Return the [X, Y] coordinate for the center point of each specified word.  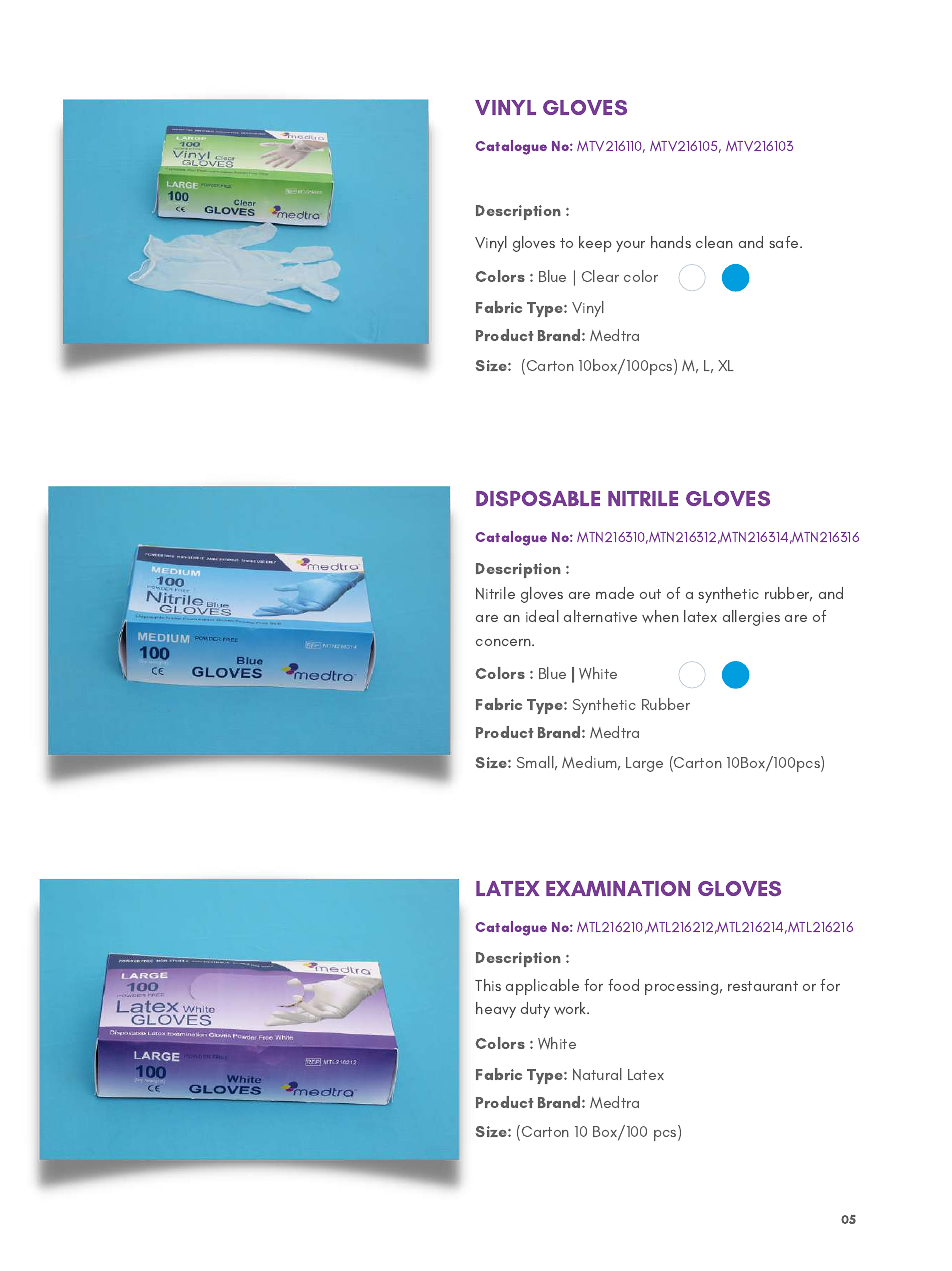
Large [644, 764]
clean [714, 242]
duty [535, 1010]
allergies [751, 618]
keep [595, 244]
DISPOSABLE [538, 499]
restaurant [763, 986]
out [650, 594]
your [630, 246]
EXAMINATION [618, 888]
